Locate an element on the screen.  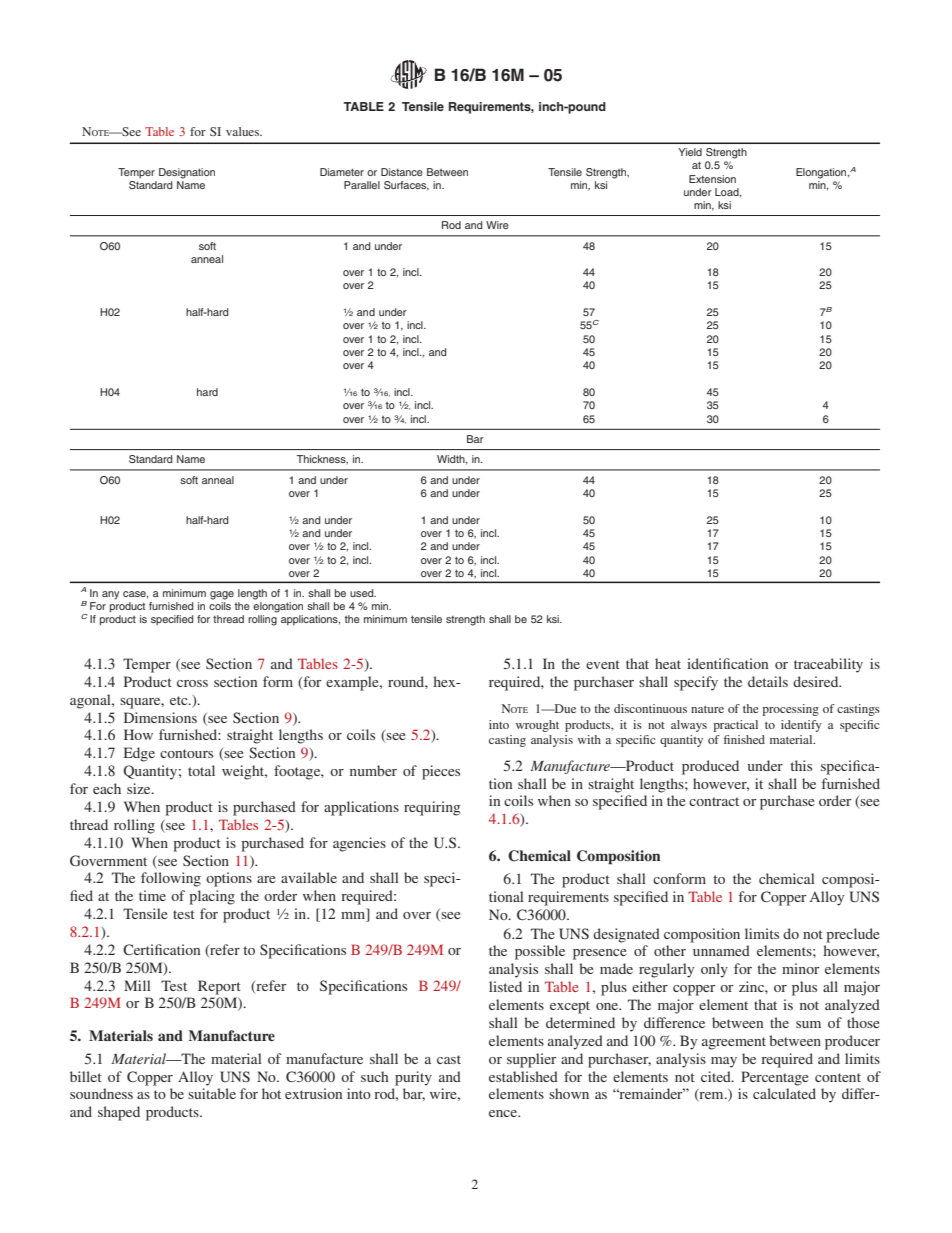
traceability is located at coordinates (828, 665).
